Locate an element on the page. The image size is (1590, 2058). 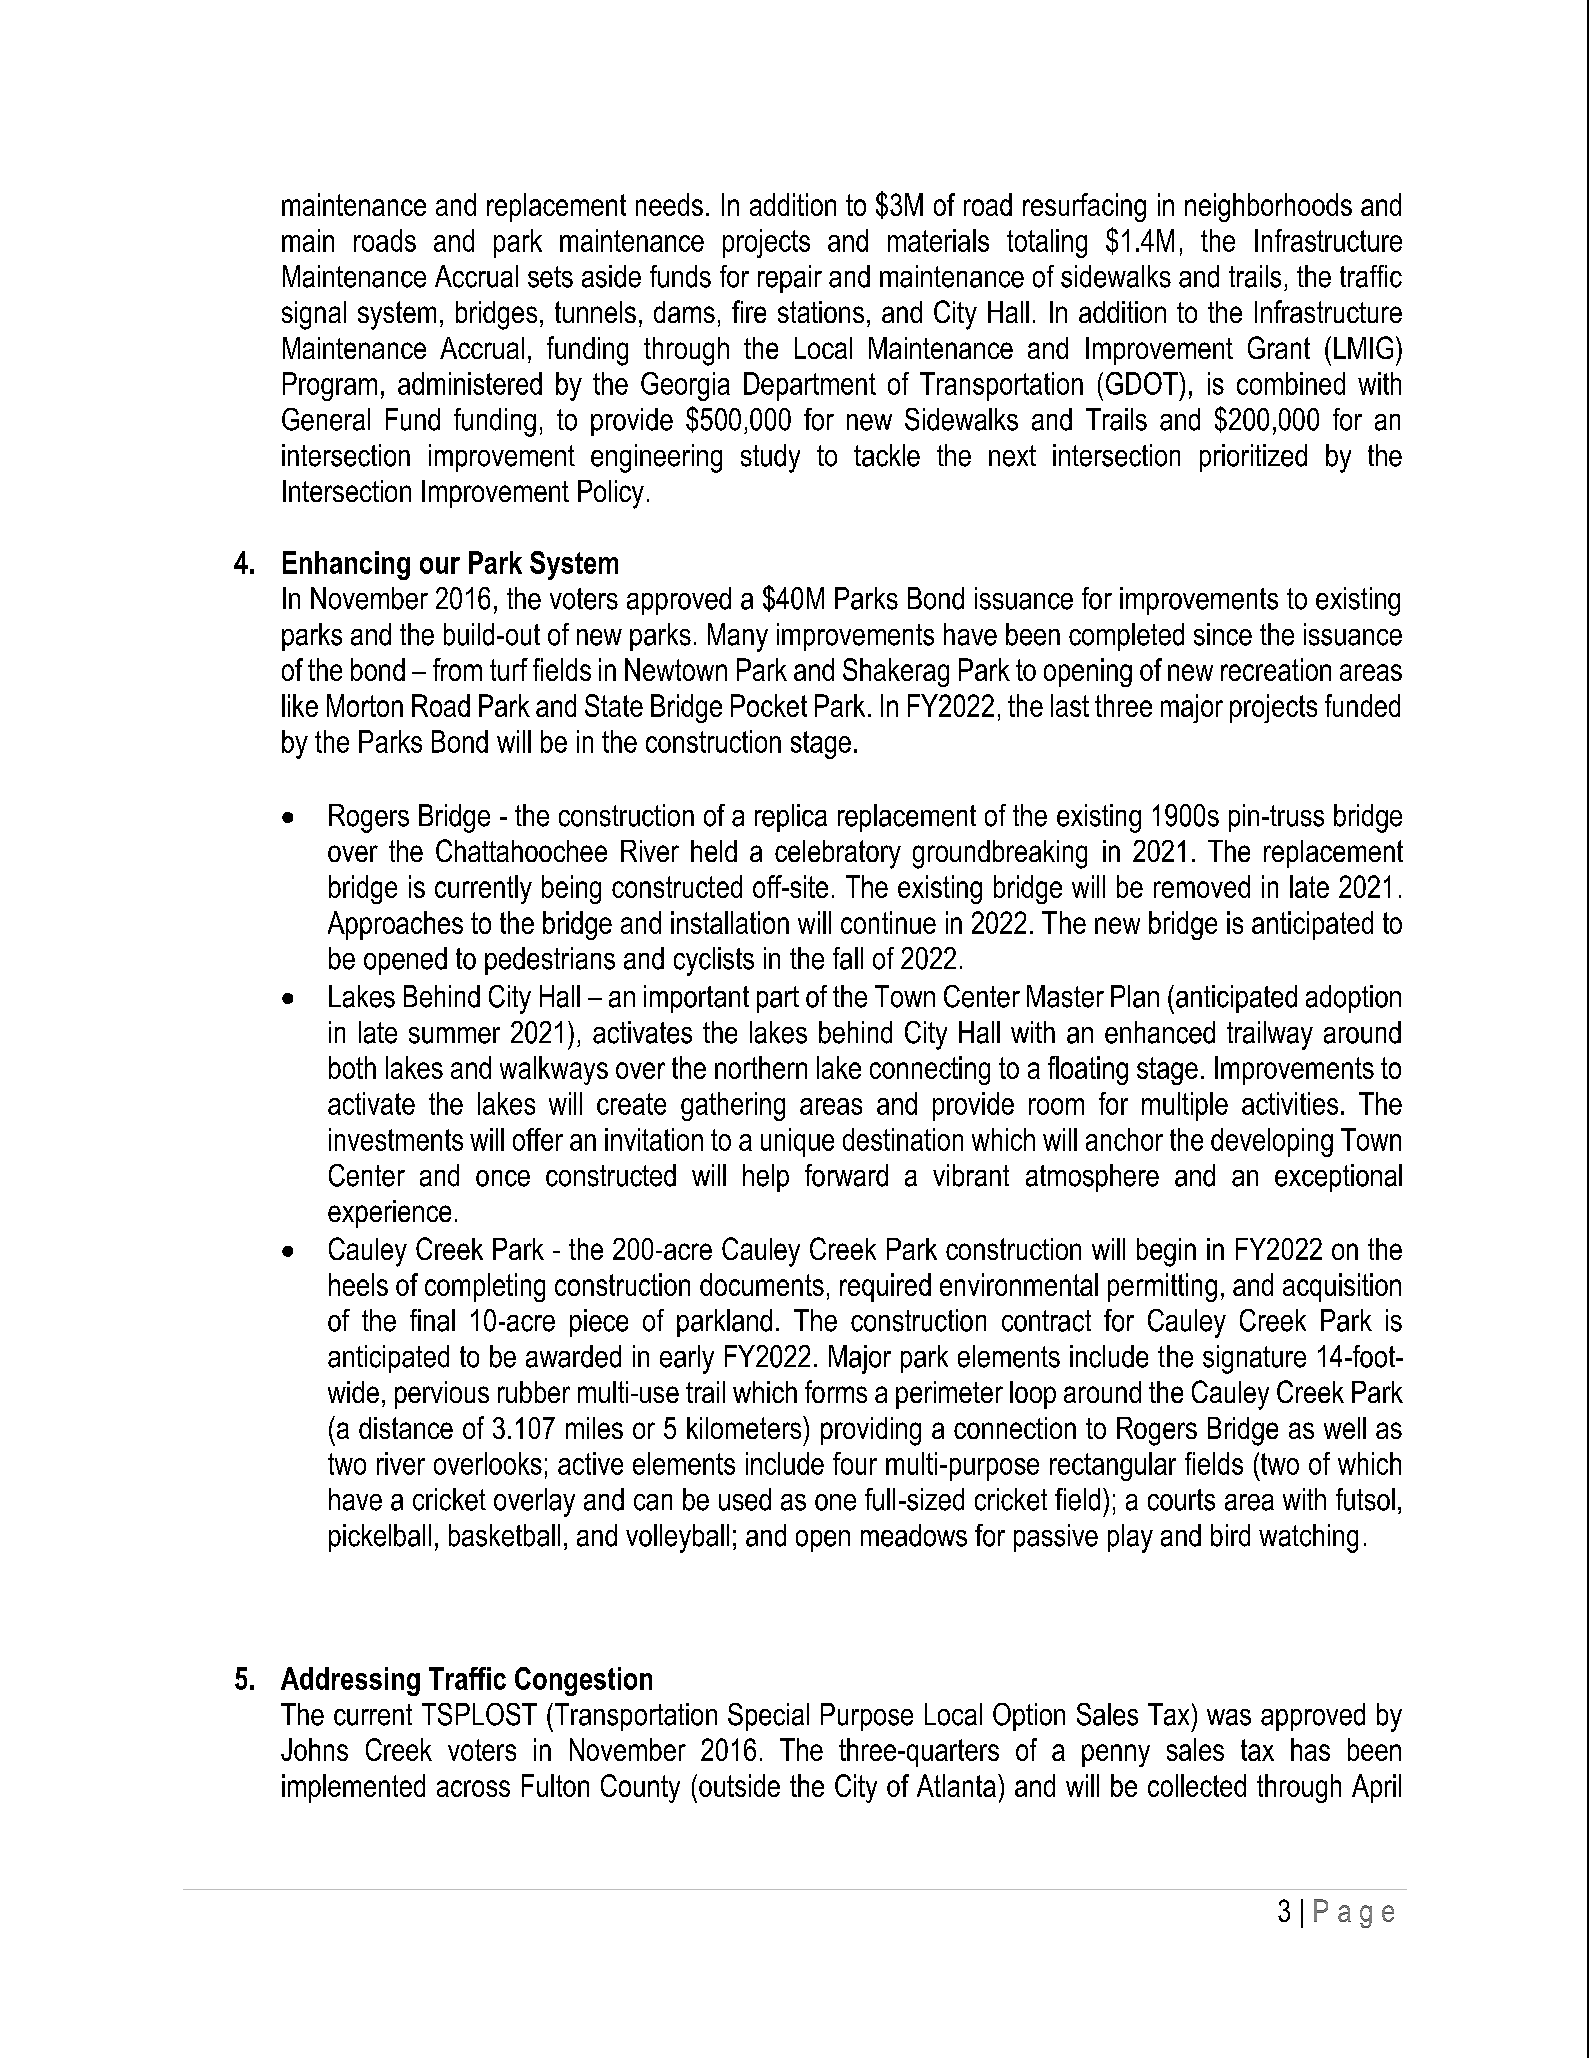
across is located at coordinates (473, 1788).
